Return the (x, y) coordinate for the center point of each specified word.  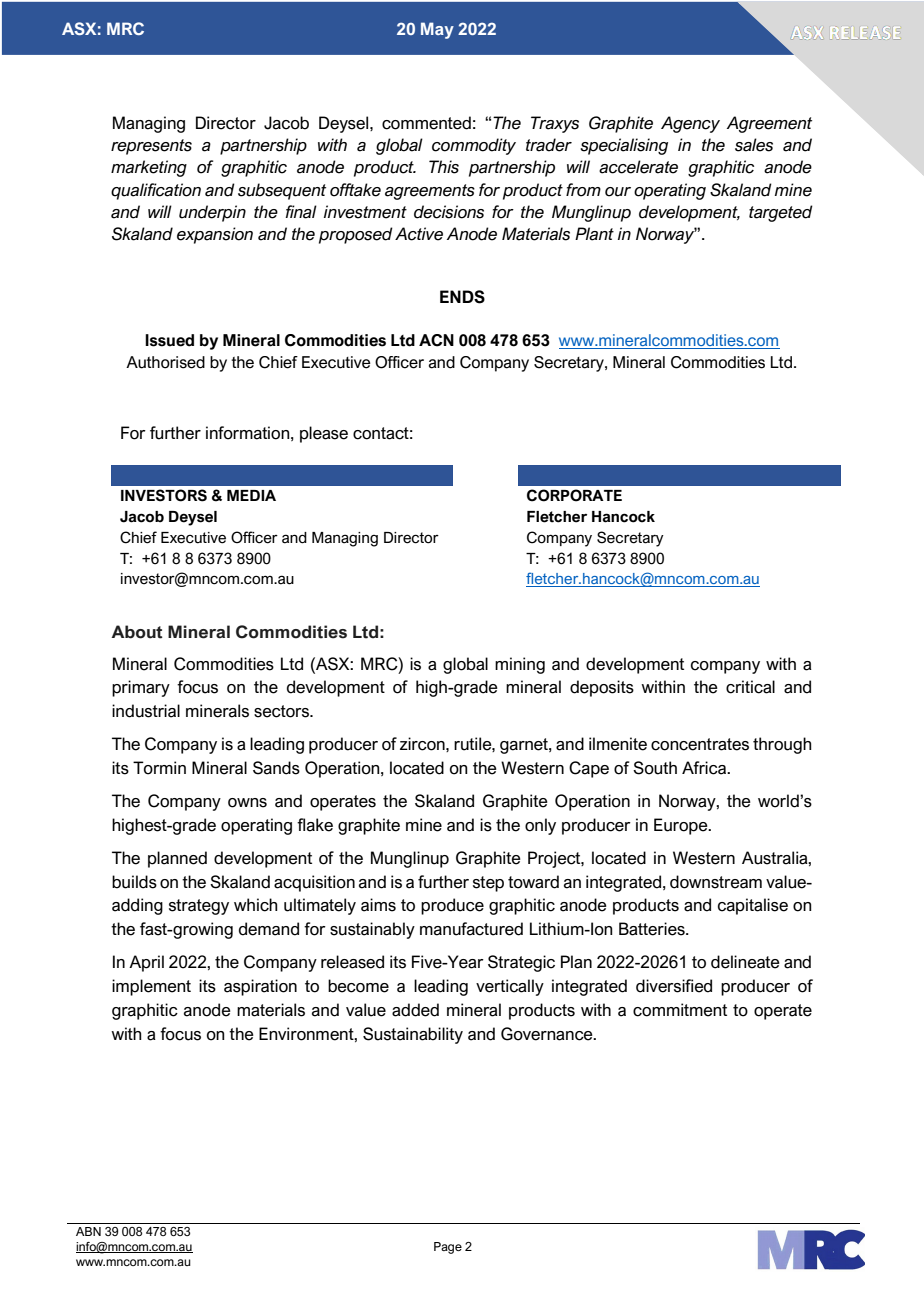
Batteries (653, 929)
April (146, 963)
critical (750, 687)
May (437, 30)
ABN (88, 1231)
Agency (690, 124)
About (137, 632)
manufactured (471, 929)
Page (448, 1248)
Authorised (165, 362)
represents (151, 147)
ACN (436, 340)
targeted (781, 213)
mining (520, 665)
